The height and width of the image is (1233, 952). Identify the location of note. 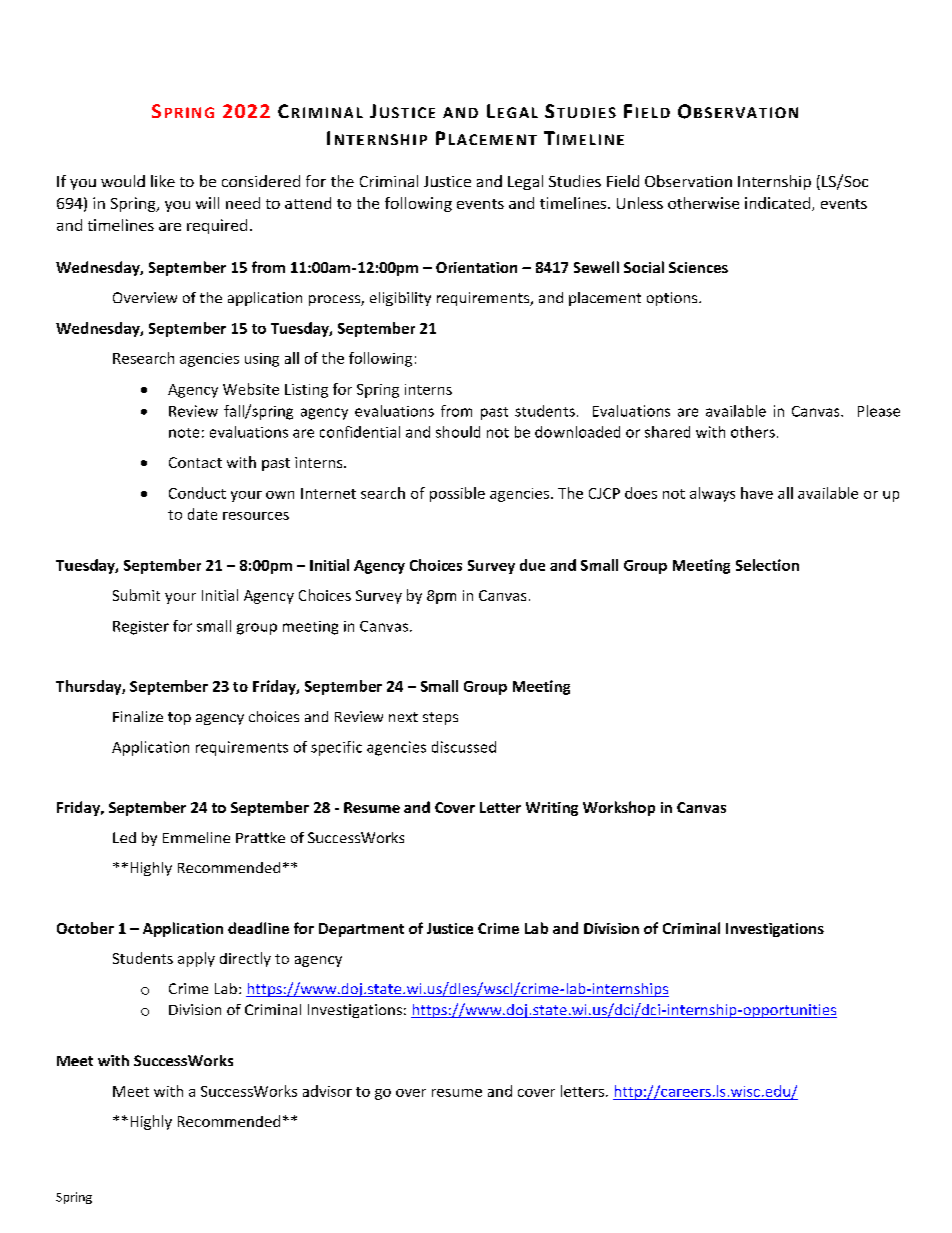
(184, 433).
